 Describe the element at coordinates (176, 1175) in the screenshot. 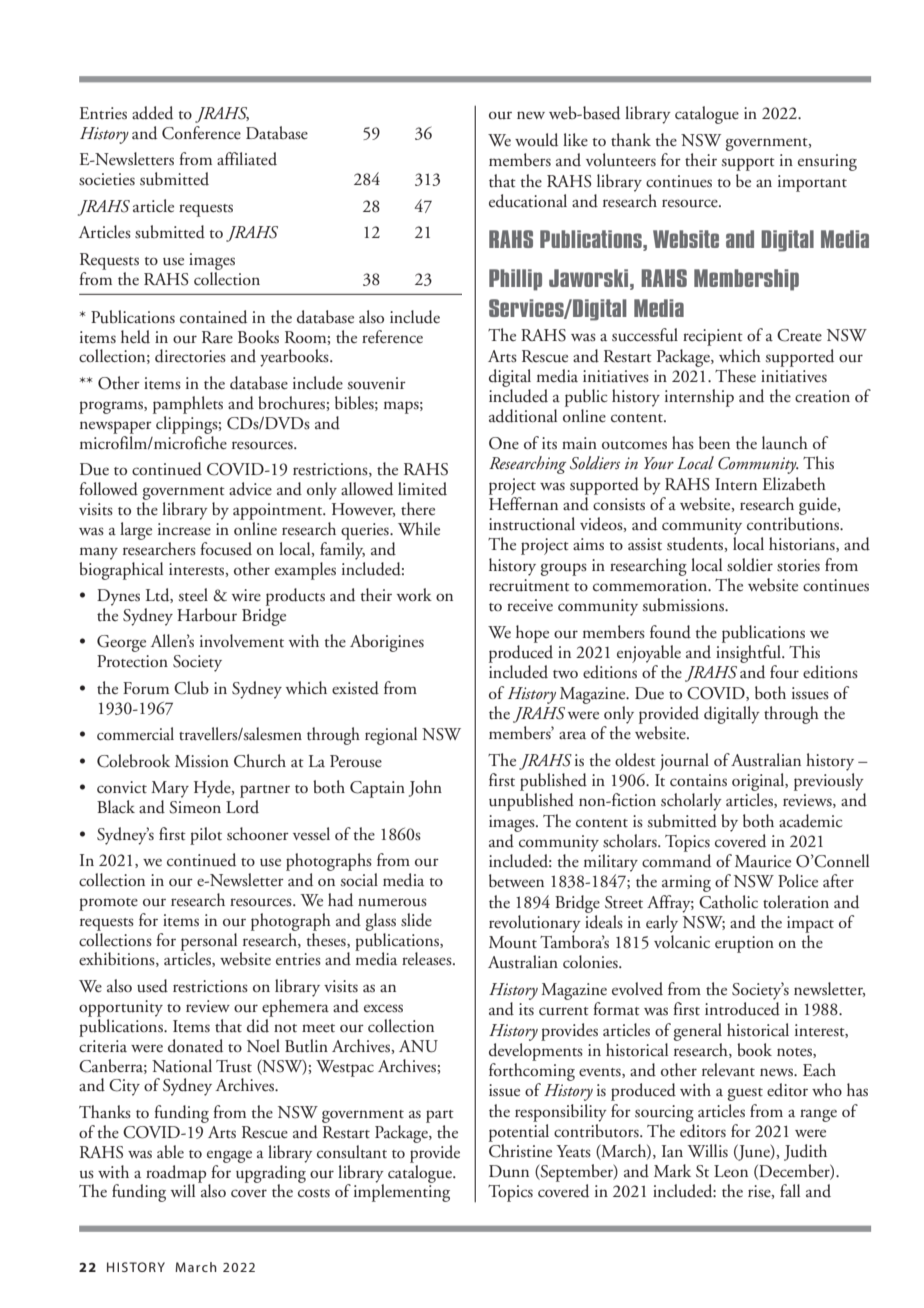

I see `roadmap` at that location.
